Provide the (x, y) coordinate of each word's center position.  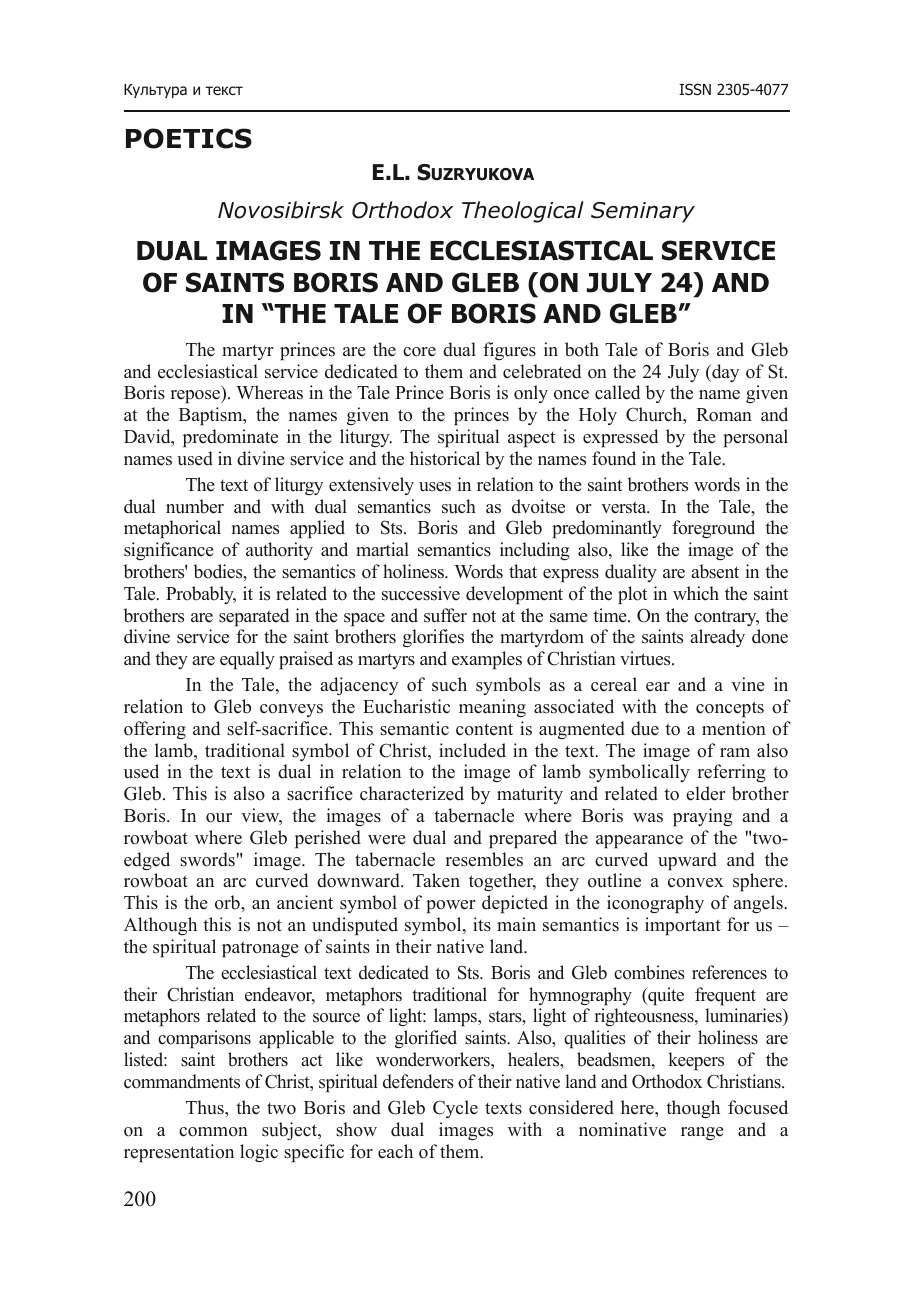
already (717, 638)
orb (228, 902)
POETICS (189, 138)
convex (696, 883)
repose (196, 396)
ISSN (695, 89)
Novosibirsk (281, 210)
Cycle (455, 1109)
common (213, 1132)
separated (254, 617)
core (419, 352)
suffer (445, 615)
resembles (484, 859)
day (724, 373)
